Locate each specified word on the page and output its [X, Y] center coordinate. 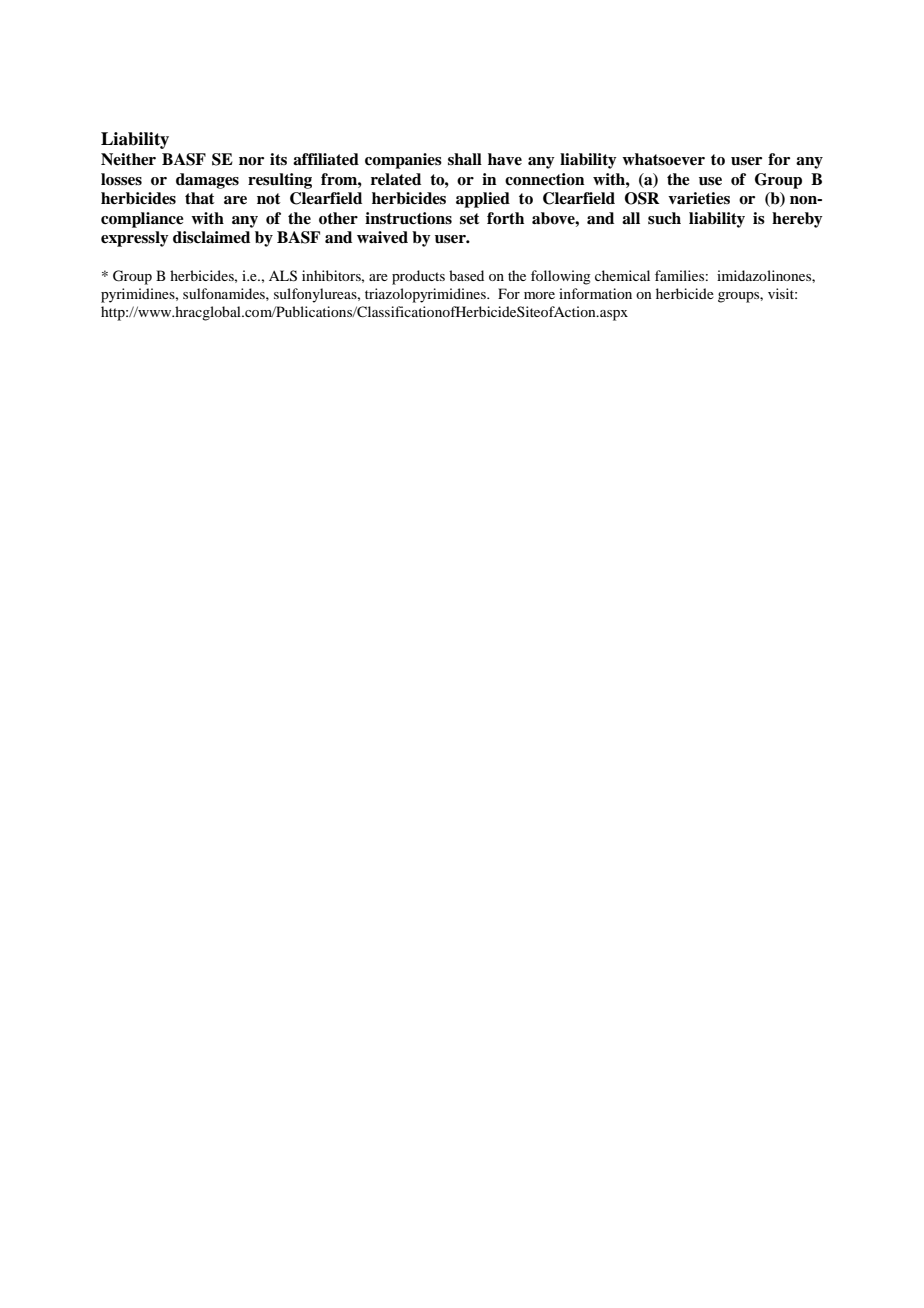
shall [465, 159]
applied [483, 200]
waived [382, 237]
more [539, 295]
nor [251, 161]
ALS [283, 276]
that [200, 198]
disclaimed [211, 237]
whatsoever [663, 159]
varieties [699, 198]
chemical [622, 275]
